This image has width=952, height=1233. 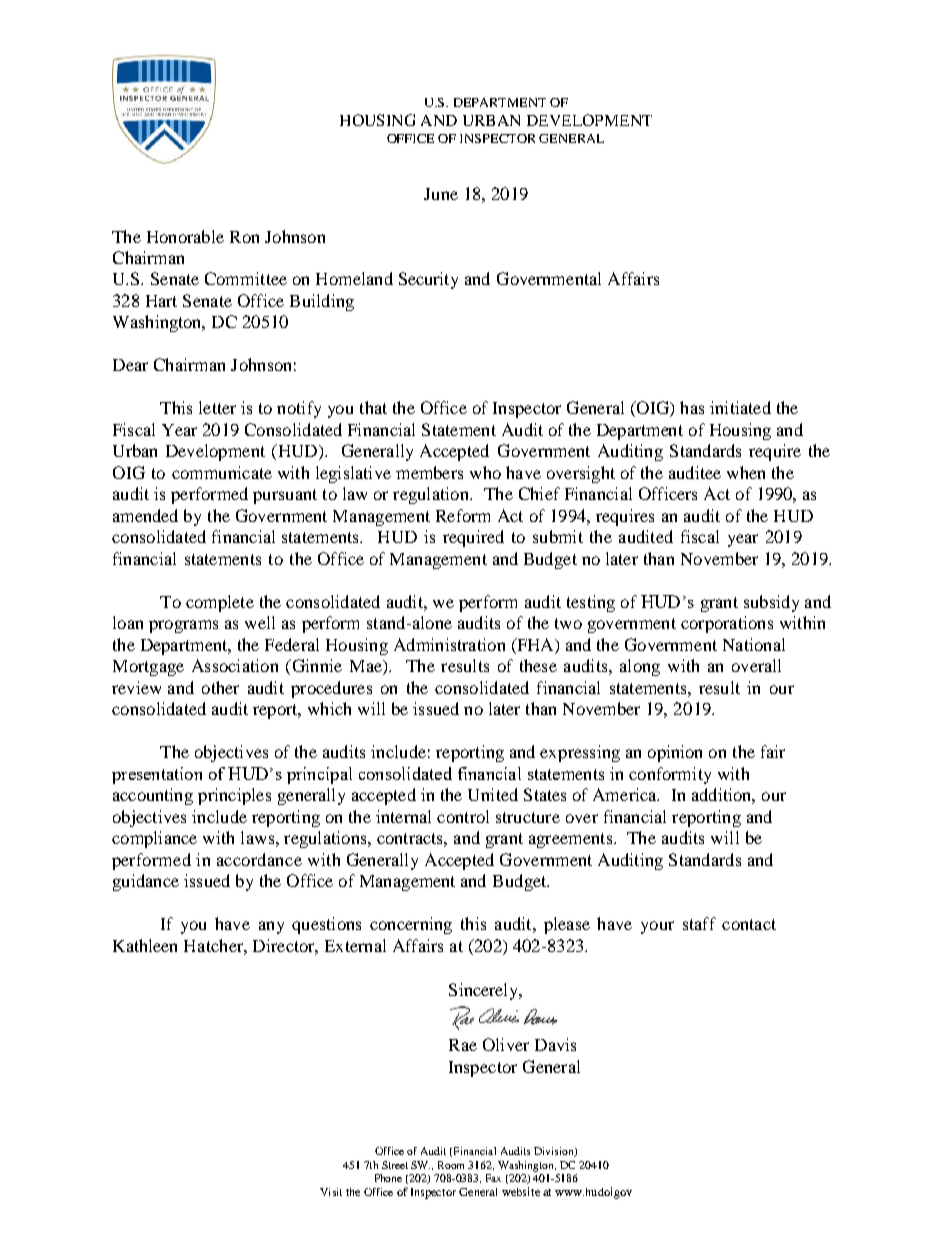 What do you see at coordinates (234, 796) in the image?
I see `principles` at bounding box center [234, 796].
